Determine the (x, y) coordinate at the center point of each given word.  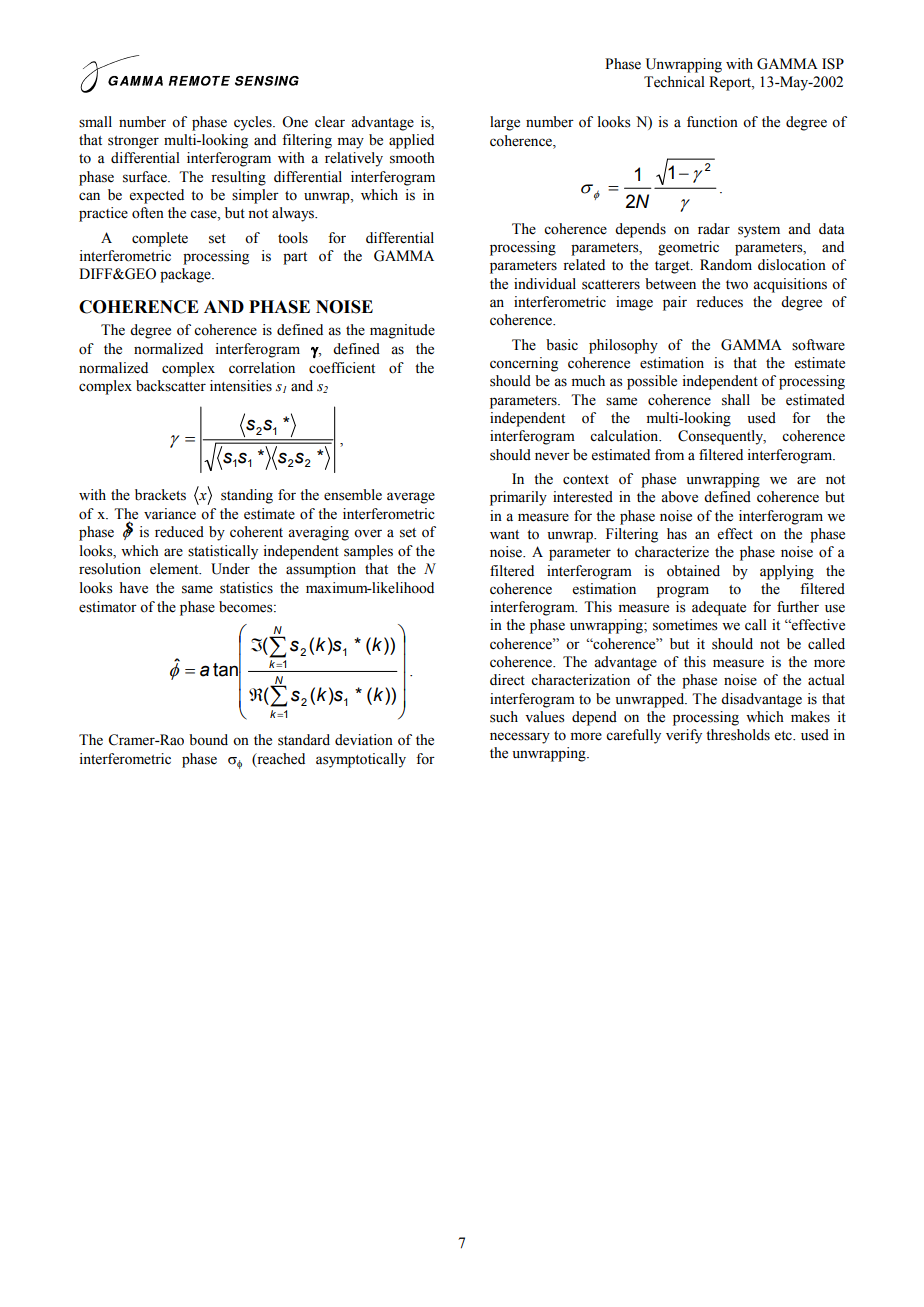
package (186, 275)
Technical (674, 82)
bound (208, 740)
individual (545, 283)
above (679, 497)
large (505, 123)
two (737, 285)
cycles (254, 123)
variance (170, 514)
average (411, 498)
